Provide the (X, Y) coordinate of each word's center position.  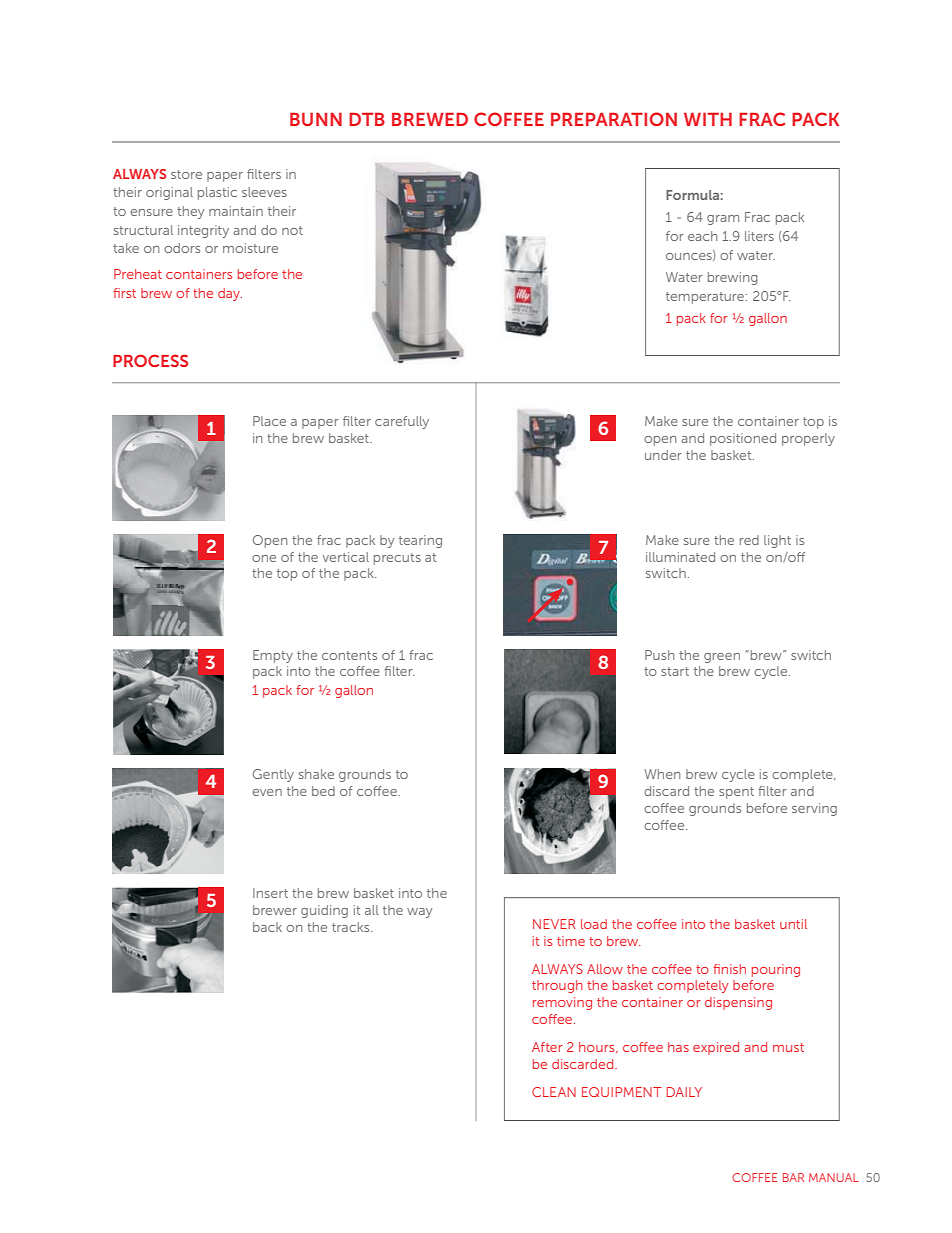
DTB (367, 119)
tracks (352, 927)
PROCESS (150, 360)
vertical (345, 557)
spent (736, 793)
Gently (273, 775)
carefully (402, 422)
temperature (705, 298)
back (267, 927)
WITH (708, 119)
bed (323, 791)
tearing (420, 541)
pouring (776, 970)
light (777, 541)
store (186, 174)
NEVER (554, 924)
